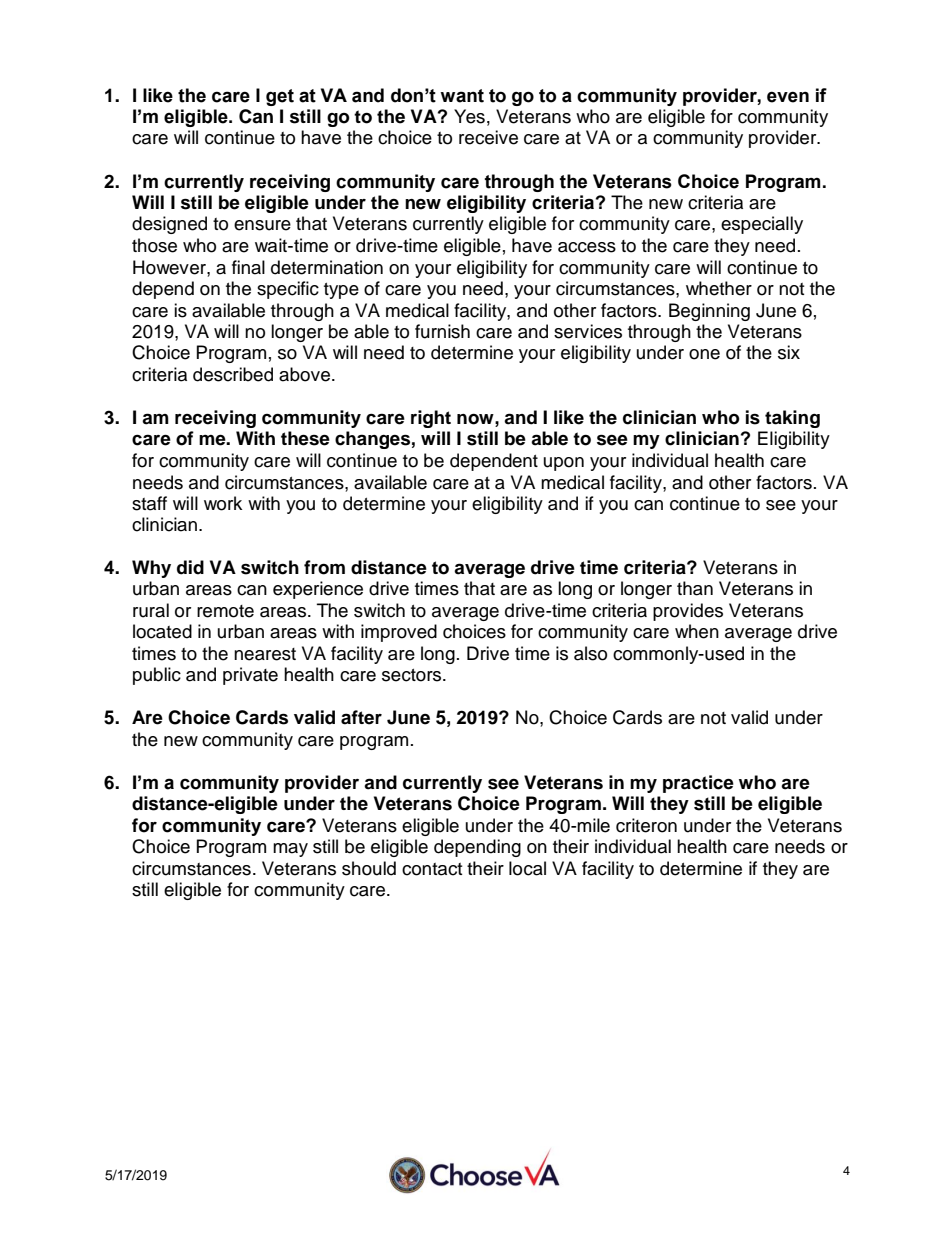 Image resolution: width=952 pixels, height=1233 pixels. What do you see at coordinates (442, 331) in the image?
I see `furnish` at bounding box center [442, 331].
